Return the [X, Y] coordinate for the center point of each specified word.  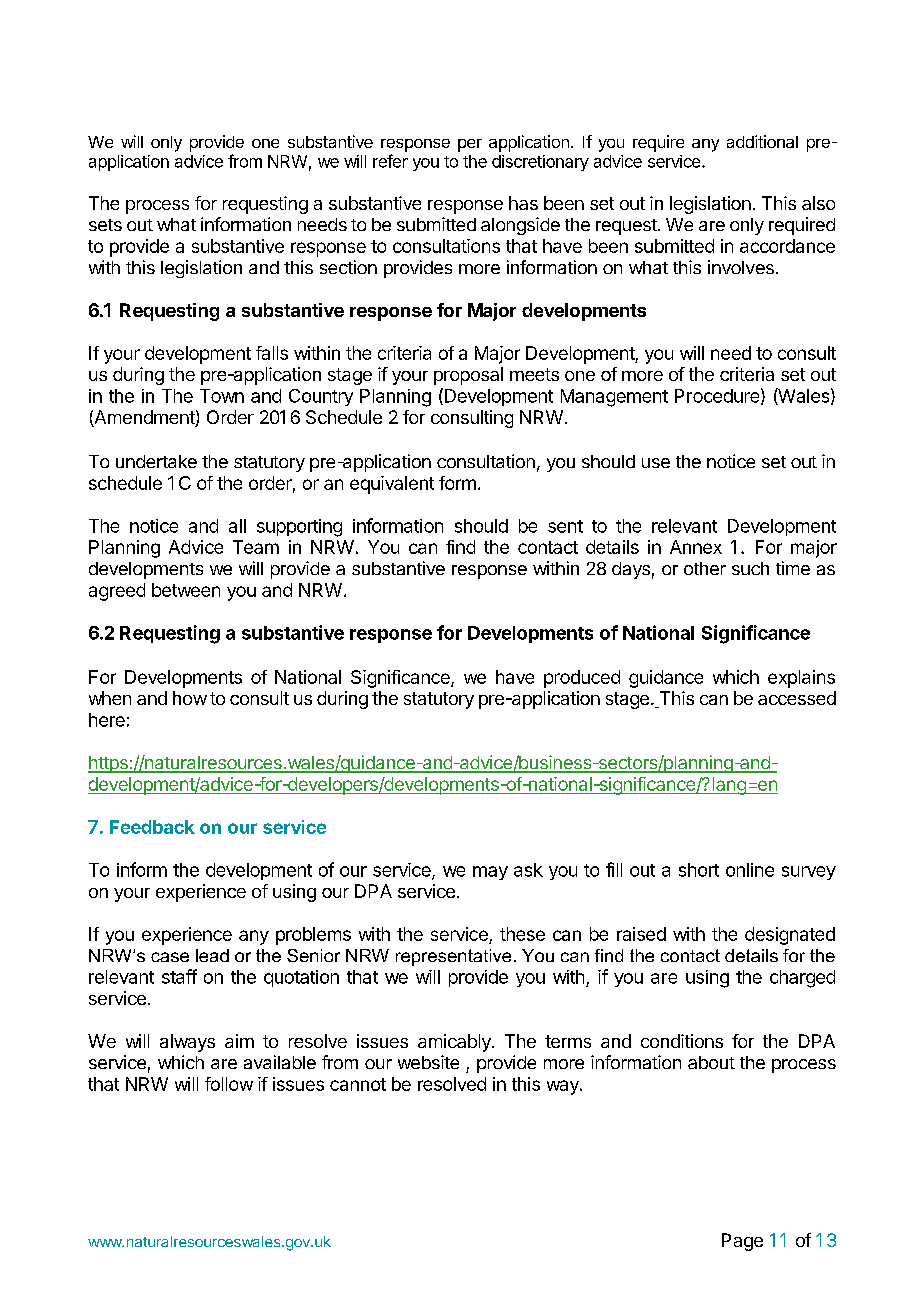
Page [742, 1242]
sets [105, 225]
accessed [797, 698]
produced [582, 679]
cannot [358, 1084]
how [190, 698]
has [523, 203]
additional [762, 141]
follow [229, 1084]
